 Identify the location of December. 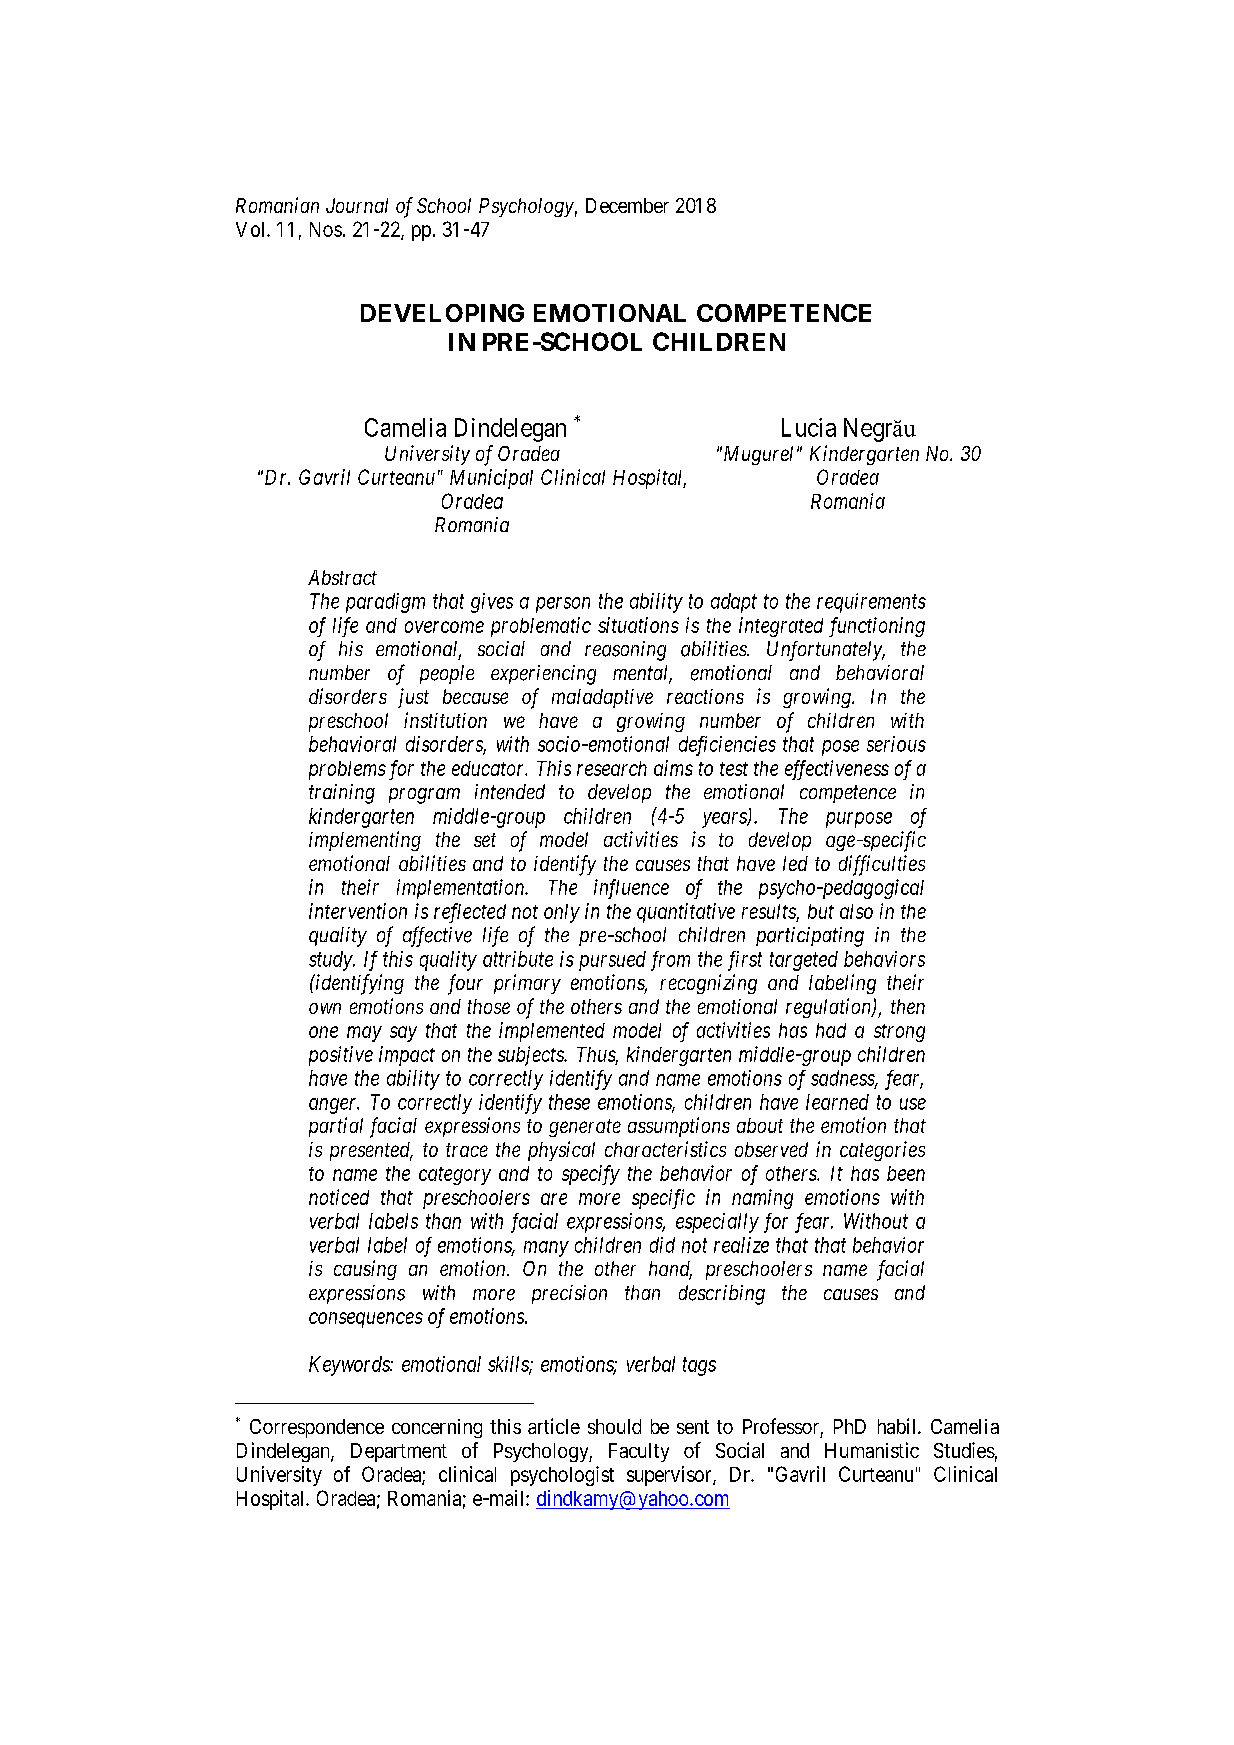
(627, 205).
